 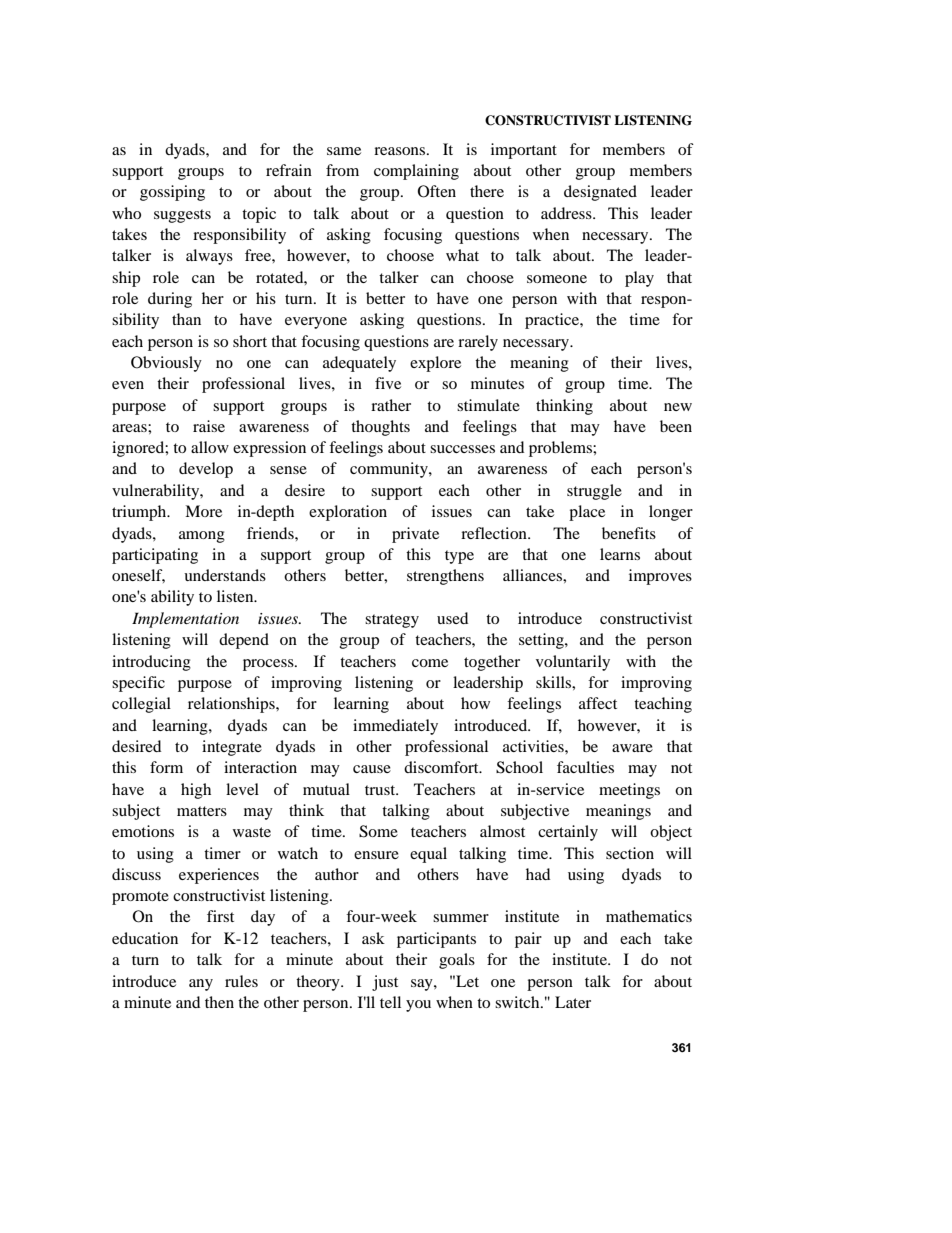 I want to click on understands, so click(x=225, y=575).
